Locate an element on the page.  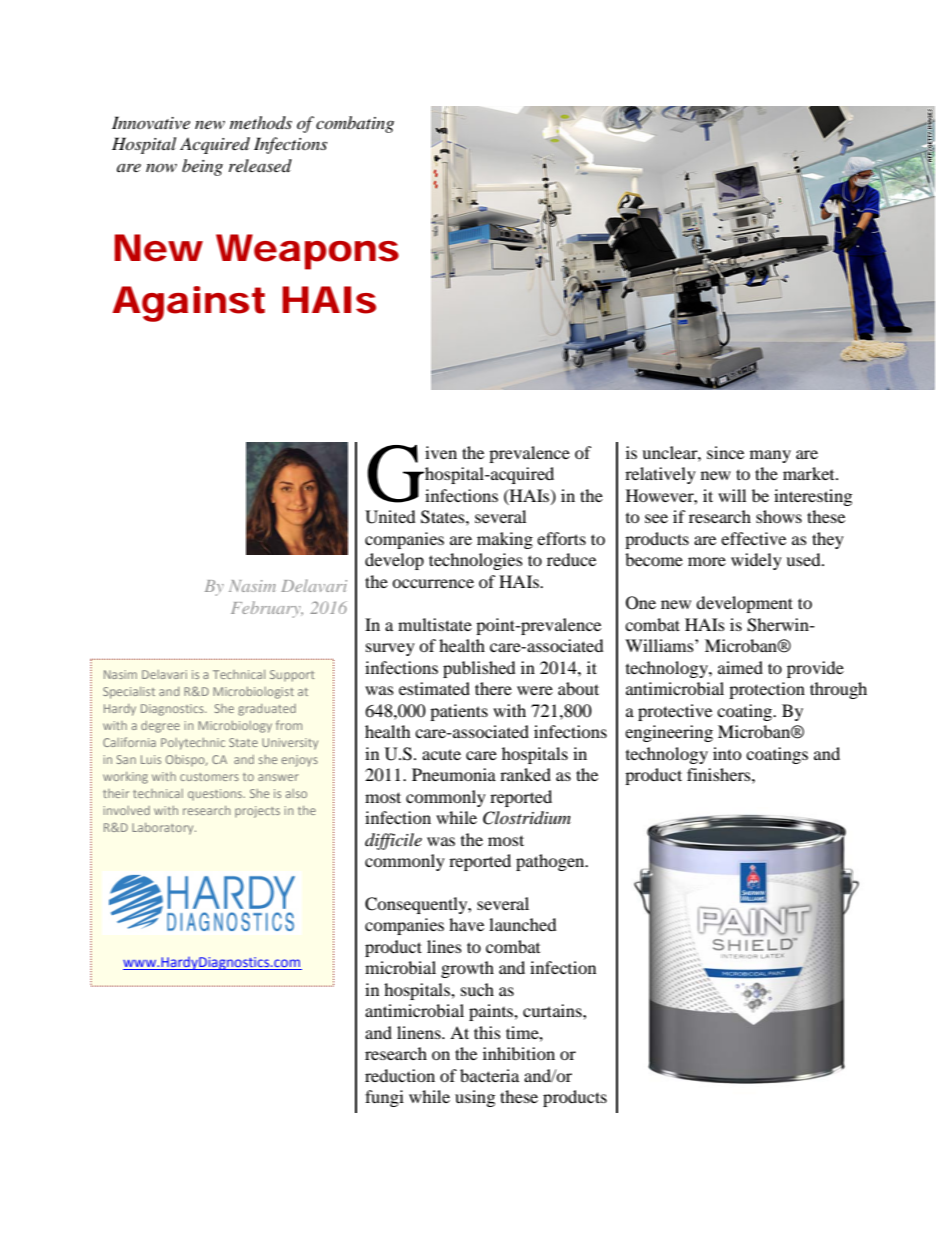
into is located at coordinates (727, 753).
